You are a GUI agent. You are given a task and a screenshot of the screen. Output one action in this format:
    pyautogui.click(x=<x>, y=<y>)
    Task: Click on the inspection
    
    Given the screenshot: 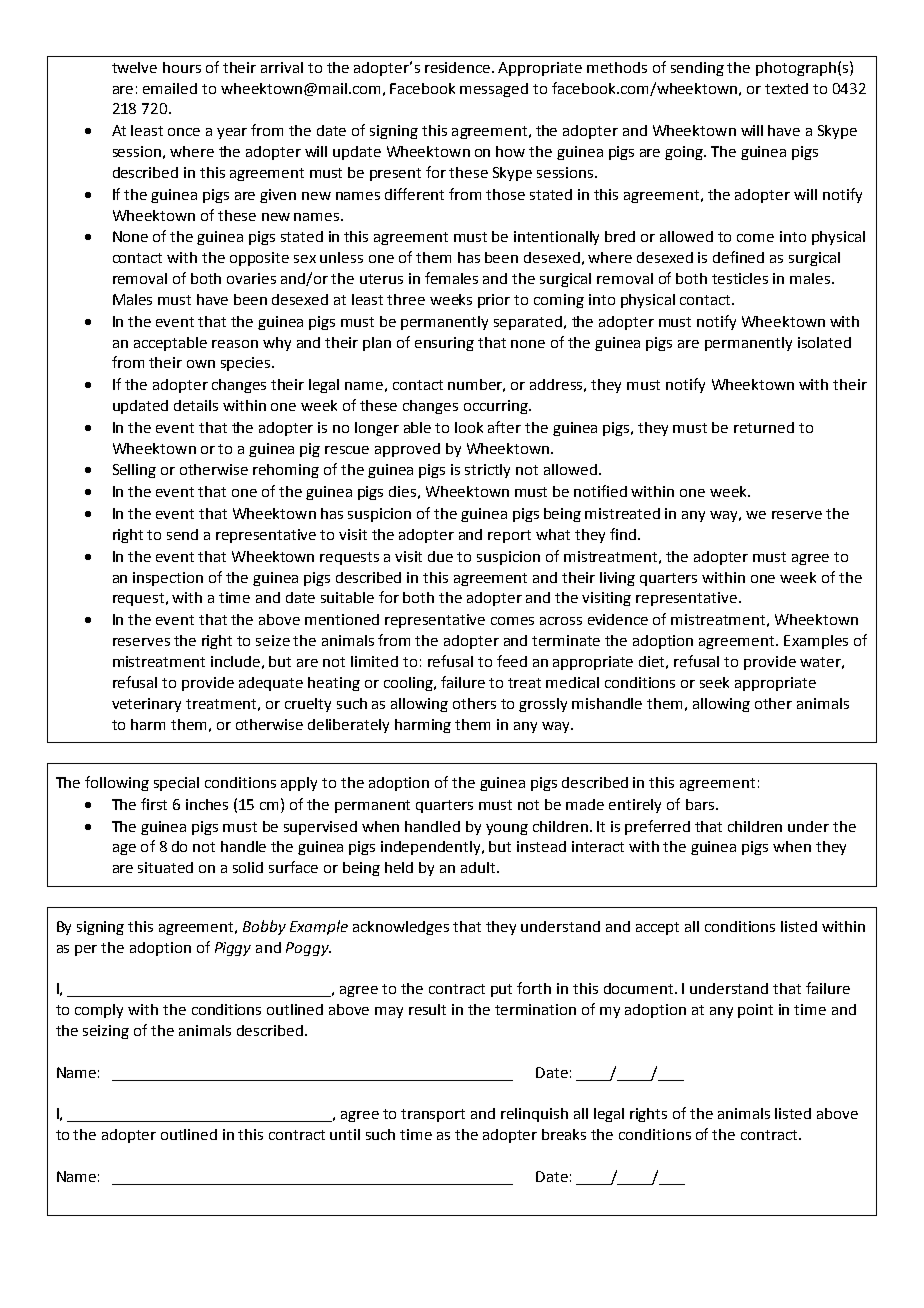 What is the action you would take?
    pyautogui.click(x=168, y=579)
